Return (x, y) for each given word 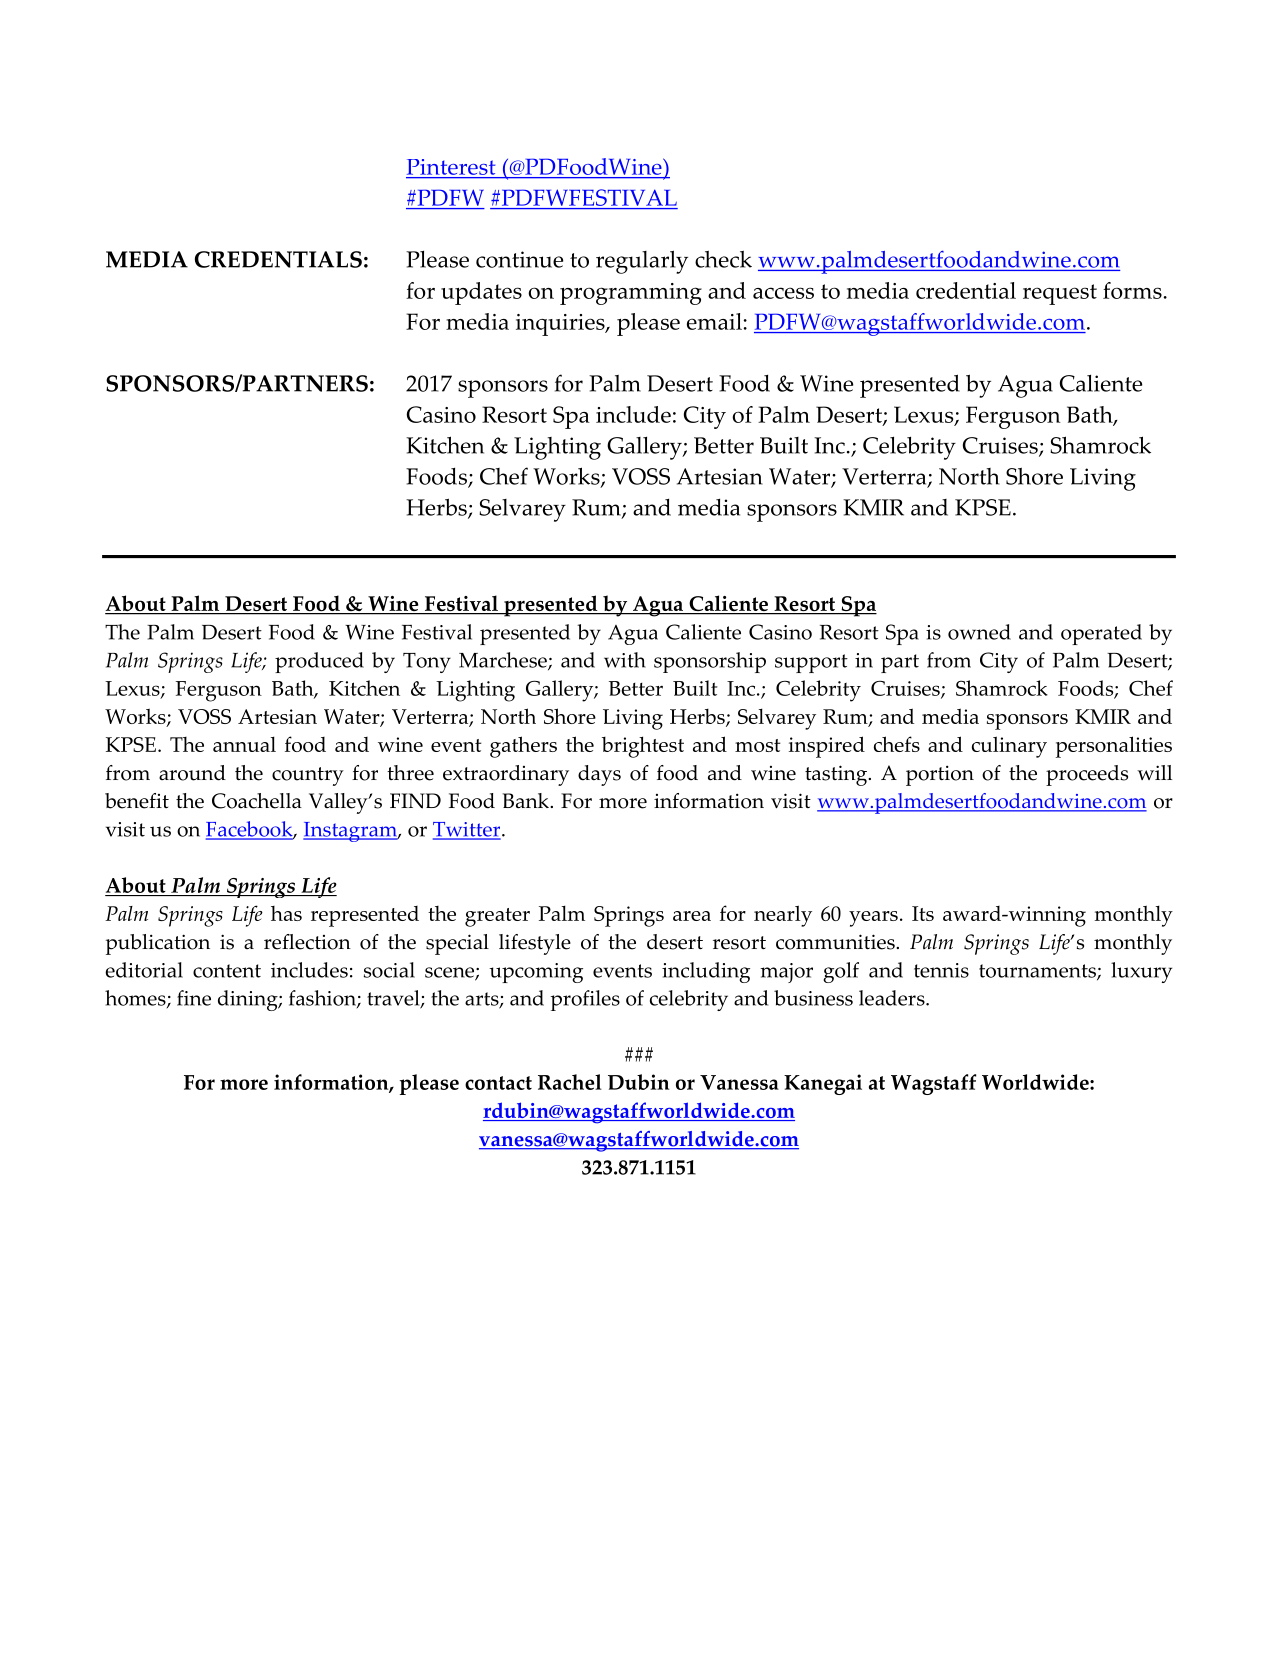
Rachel (570, 1082)
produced (319, 662)
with (625, 660)
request (1060, 294)
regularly (642, 262)
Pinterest (452, 168)
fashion (323, 999)
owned (979, 632)
